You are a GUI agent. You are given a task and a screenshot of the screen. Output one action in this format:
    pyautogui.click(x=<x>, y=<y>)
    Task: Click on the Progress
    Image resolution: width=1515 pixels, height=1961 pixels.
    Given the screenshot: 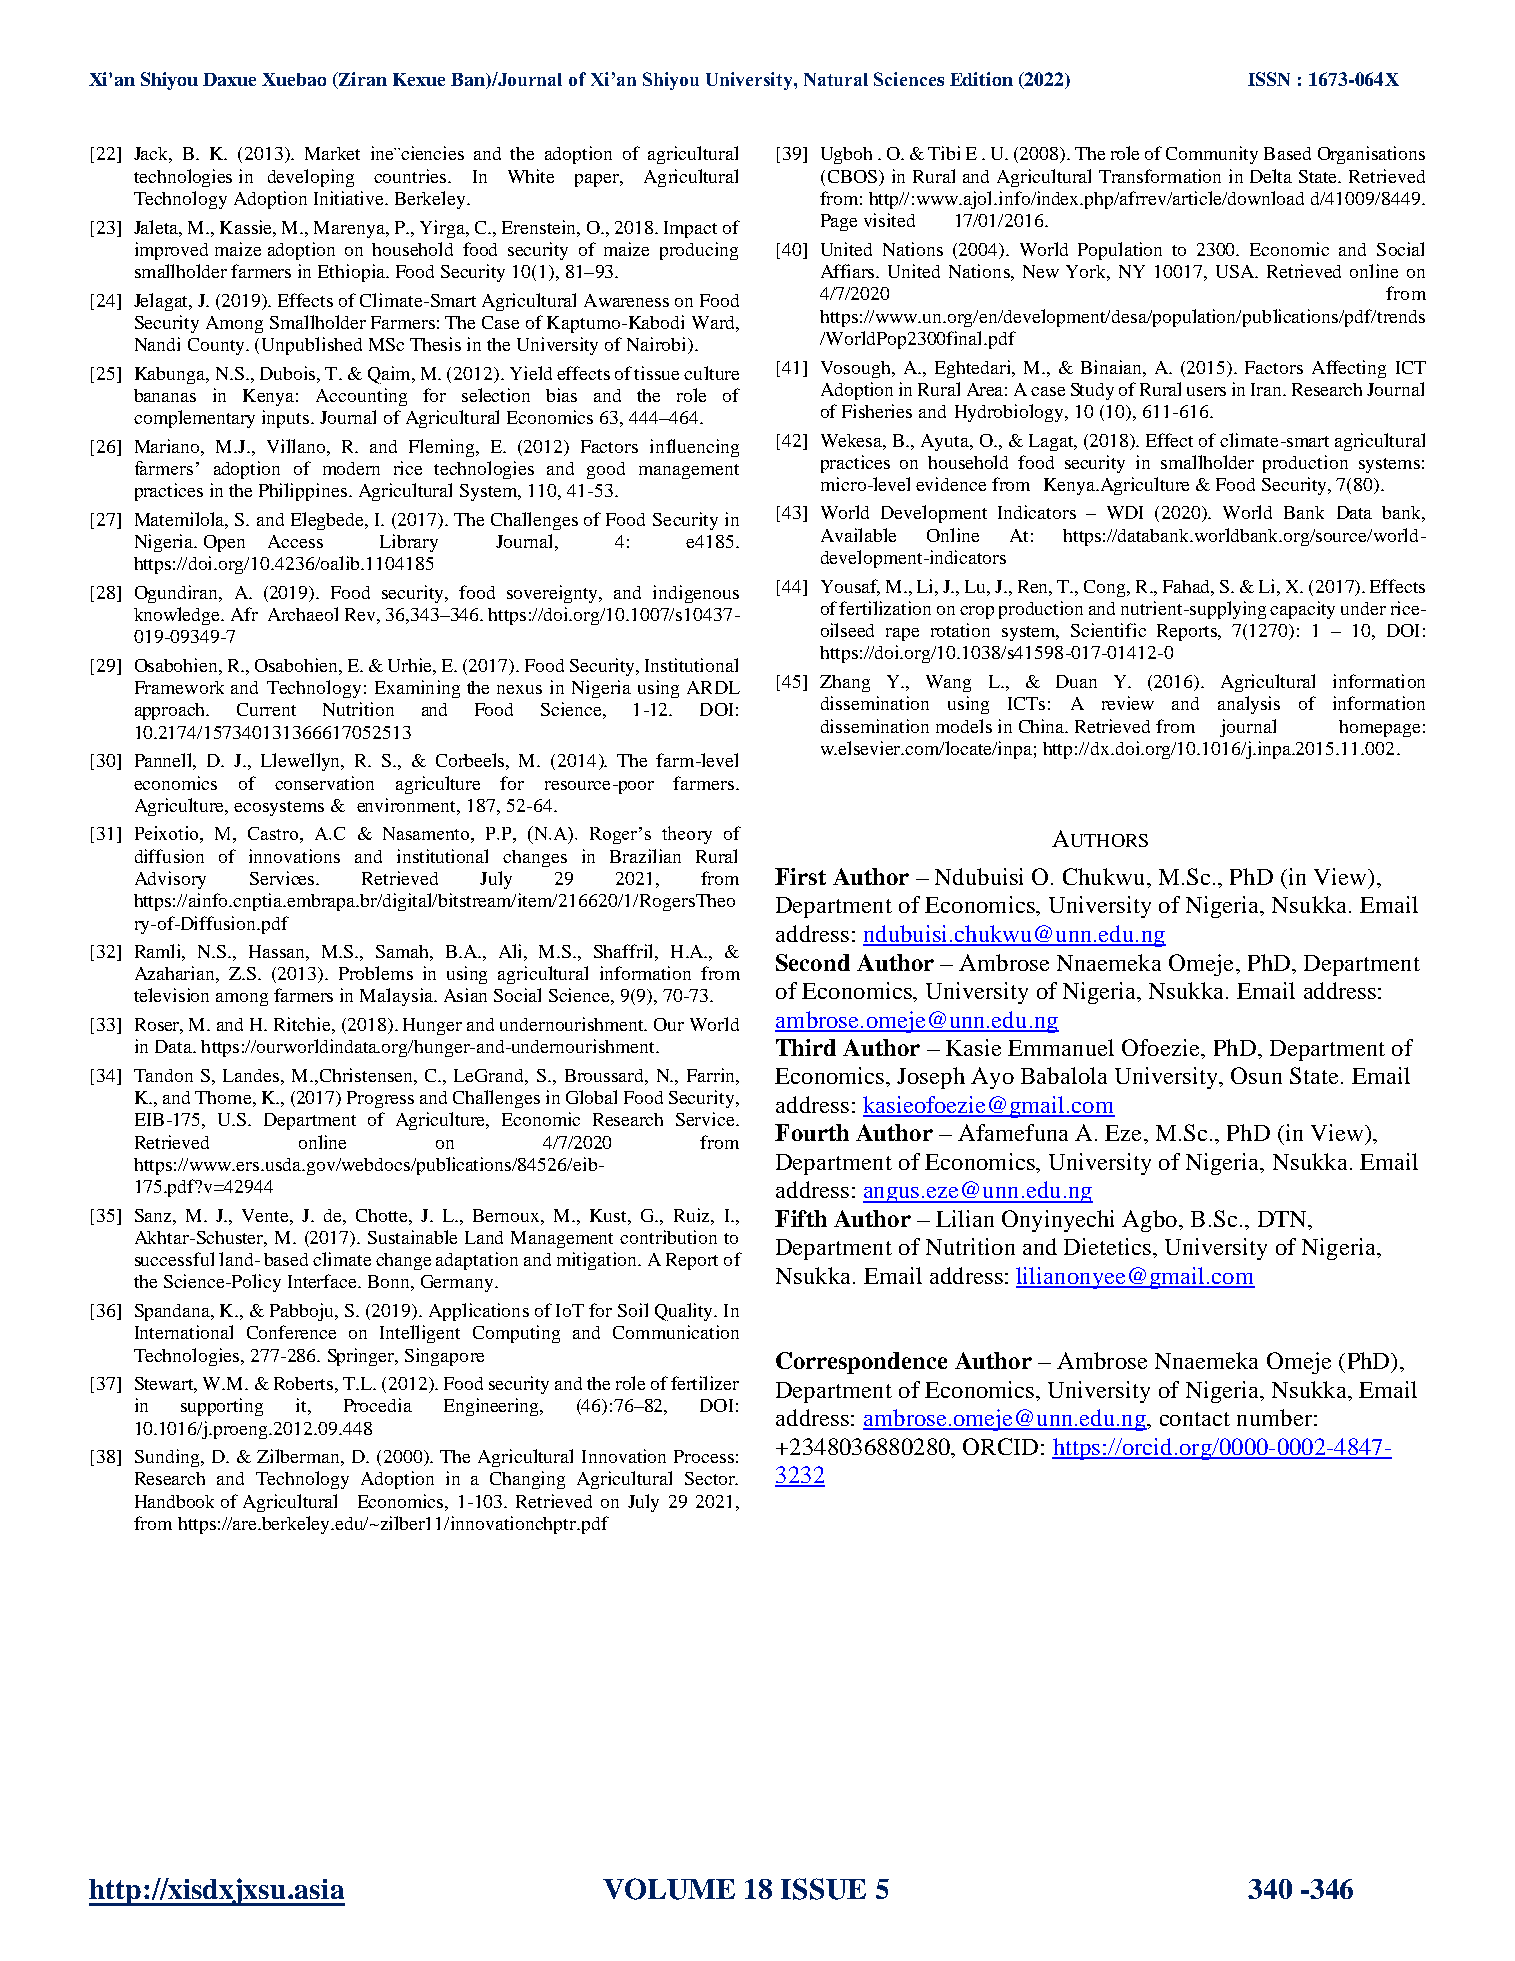 What is the action you would take?
    pyautogui.click(x=380, y=1099)
